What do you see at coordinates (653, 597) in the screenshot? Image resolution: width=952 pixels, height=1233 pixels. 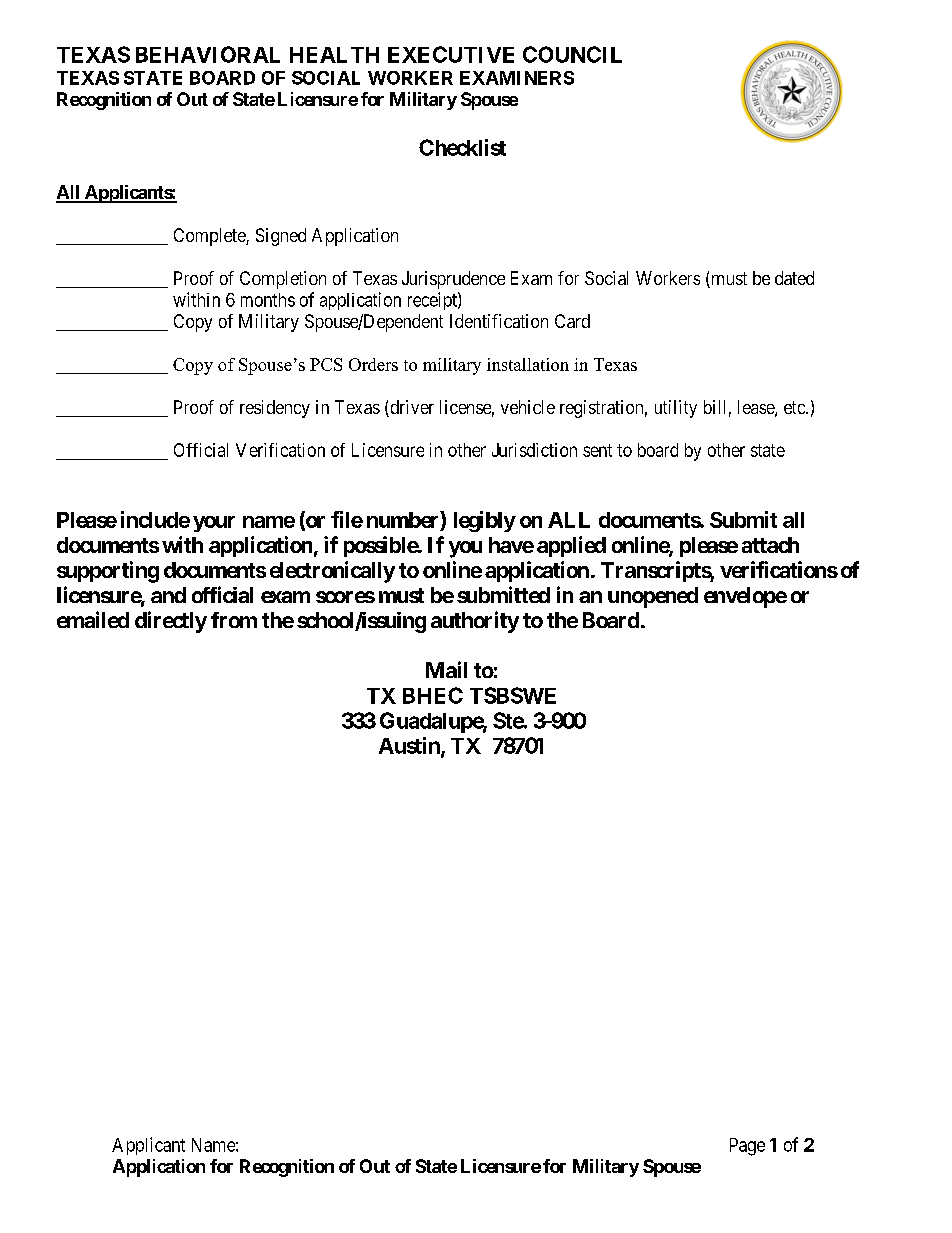 I see `unopened` at bounding box center [653, 597].
